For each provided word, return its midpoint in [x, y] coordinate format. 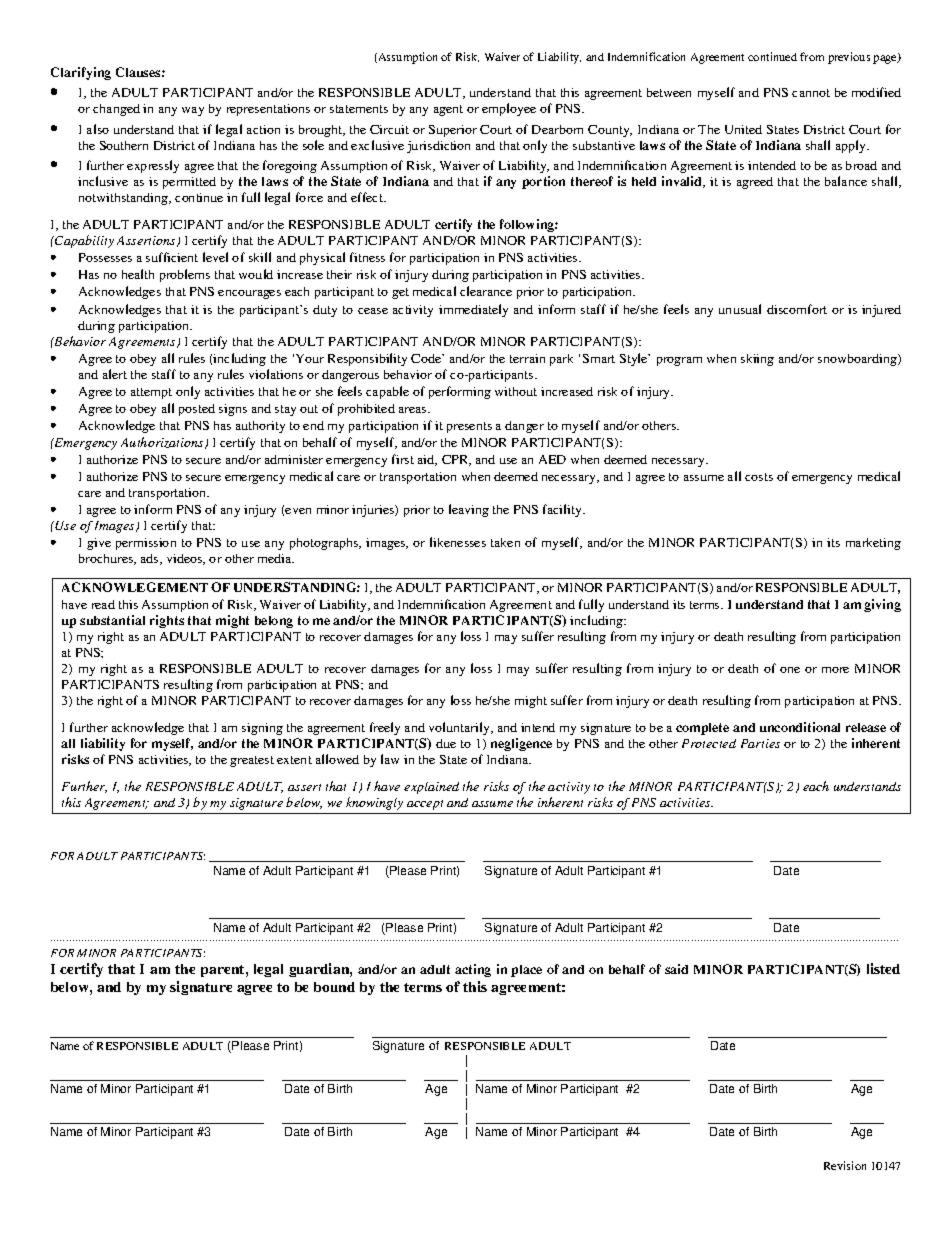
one [790, 670]
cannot [811, 93]
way [193, 111]
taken [505, 542]
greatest [252, 761]
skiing [757, 360]
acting [473, 970]
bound [334, 987]
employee [509, 109]
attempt [151, 393]
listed [883, 968]
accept [425, 805]
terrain [527, 358]
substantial [112, 620]
